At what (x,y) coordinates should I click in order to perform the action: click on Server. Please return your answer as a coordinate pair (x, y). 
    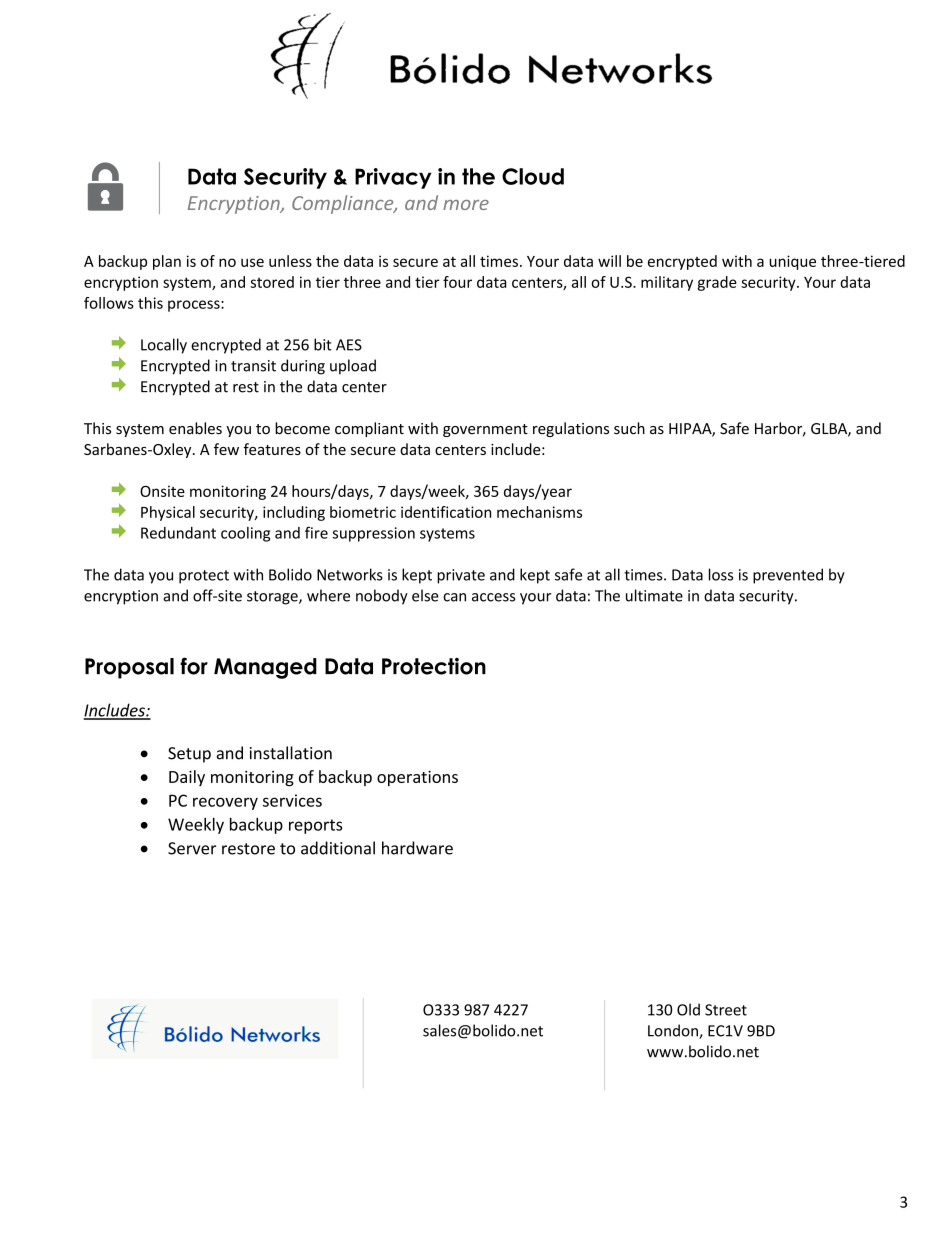
    Looking at the image, I should click on (192, 848).
